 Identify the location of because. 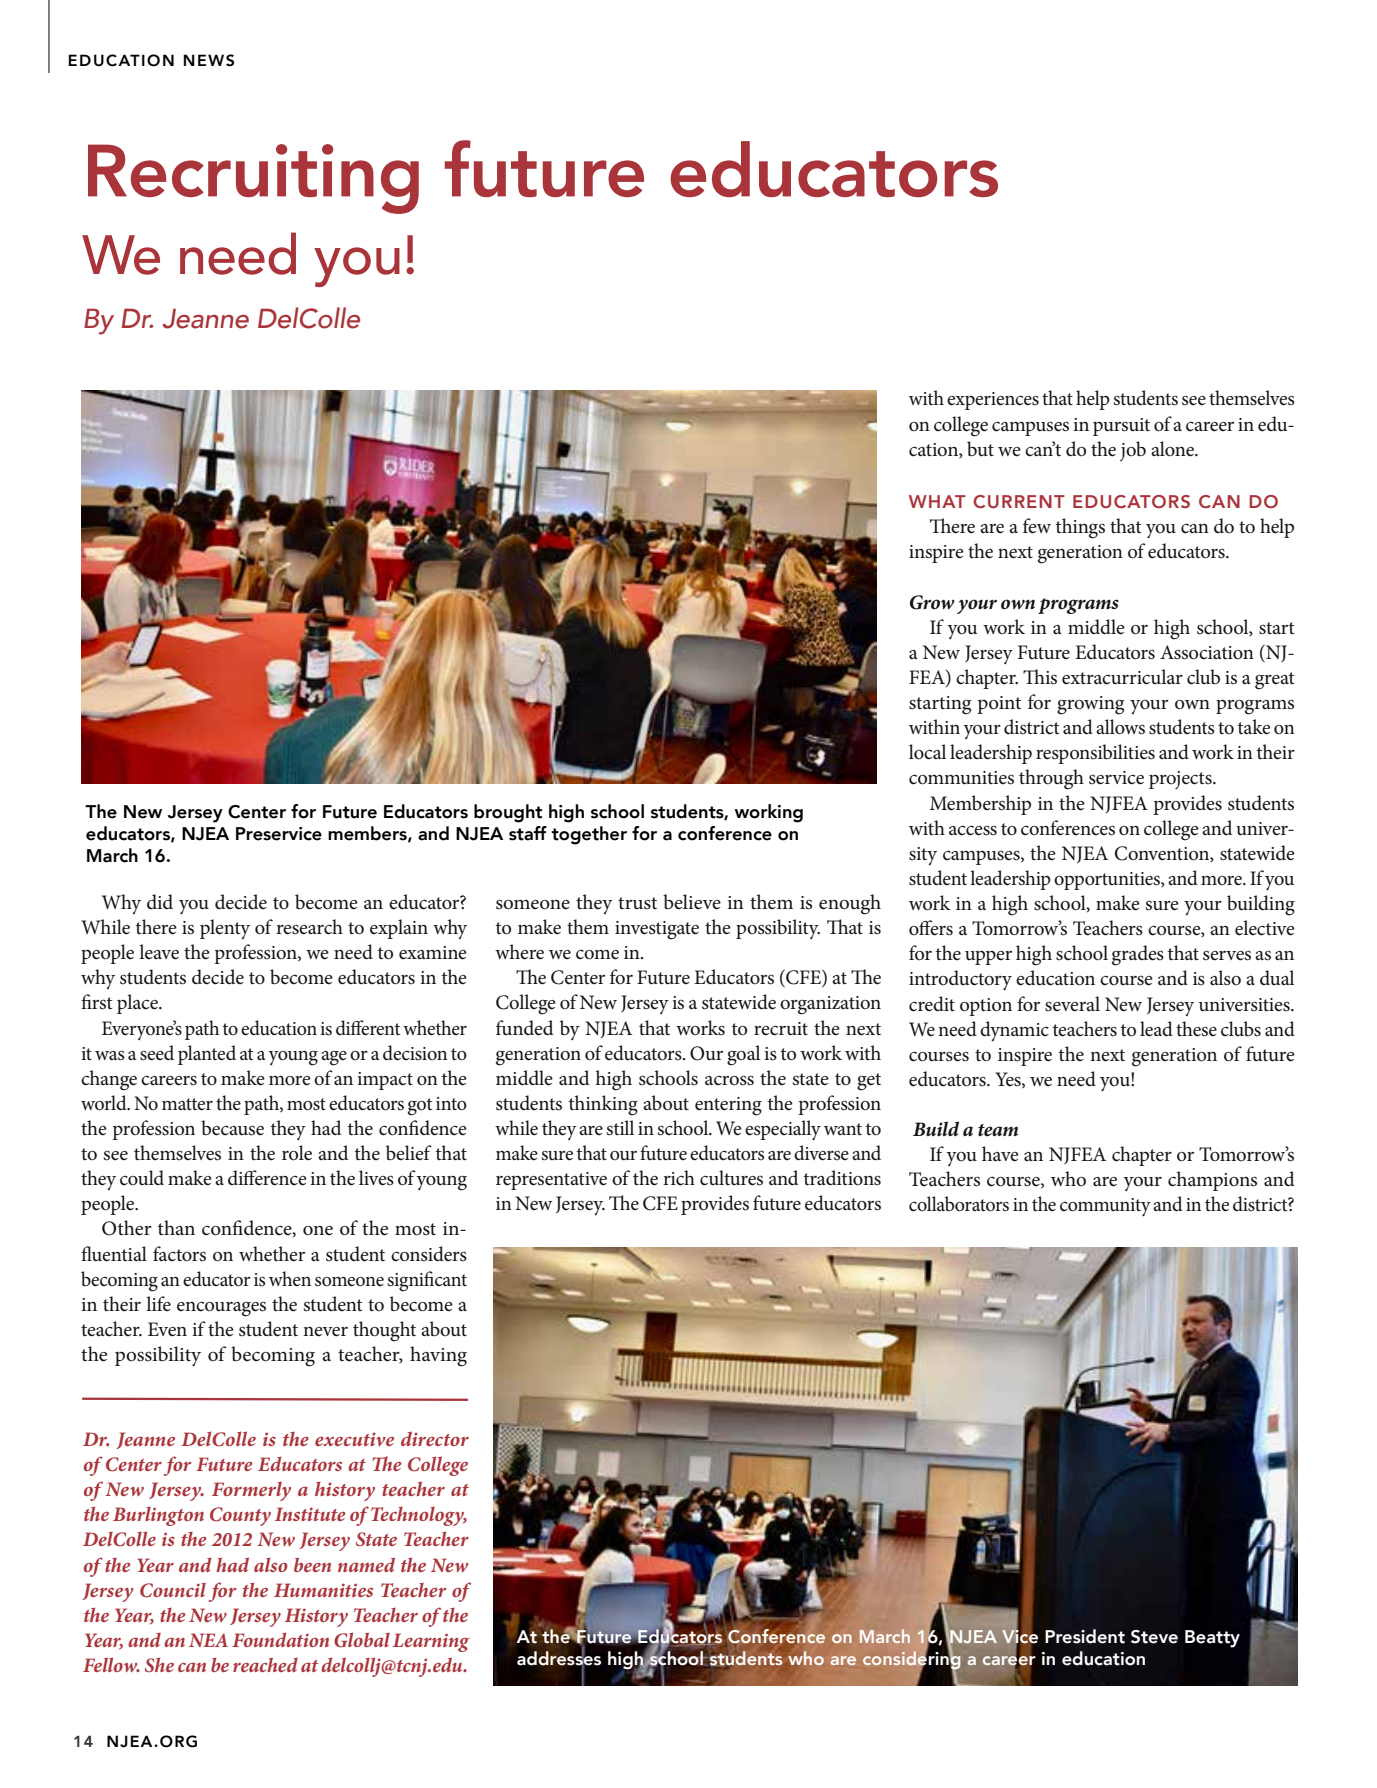
(232, 1128).
